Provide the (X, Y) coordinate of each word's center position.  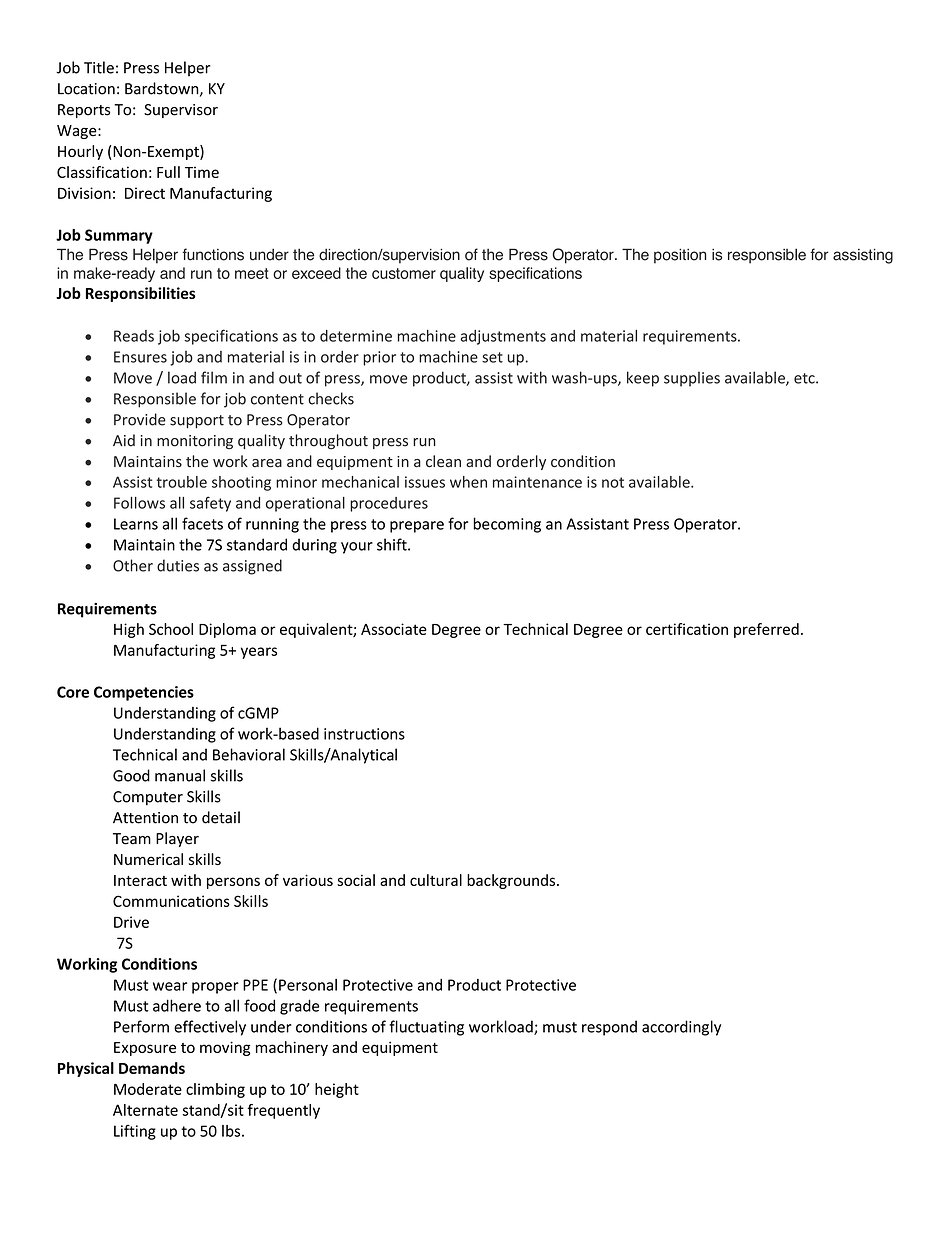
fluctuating (426, 1028)
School (171, 629)
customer (404, 273)
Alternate (145, 1110)
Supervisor (181, 111)
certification (687, 629)
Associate (394, 629)
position (680, 256)
